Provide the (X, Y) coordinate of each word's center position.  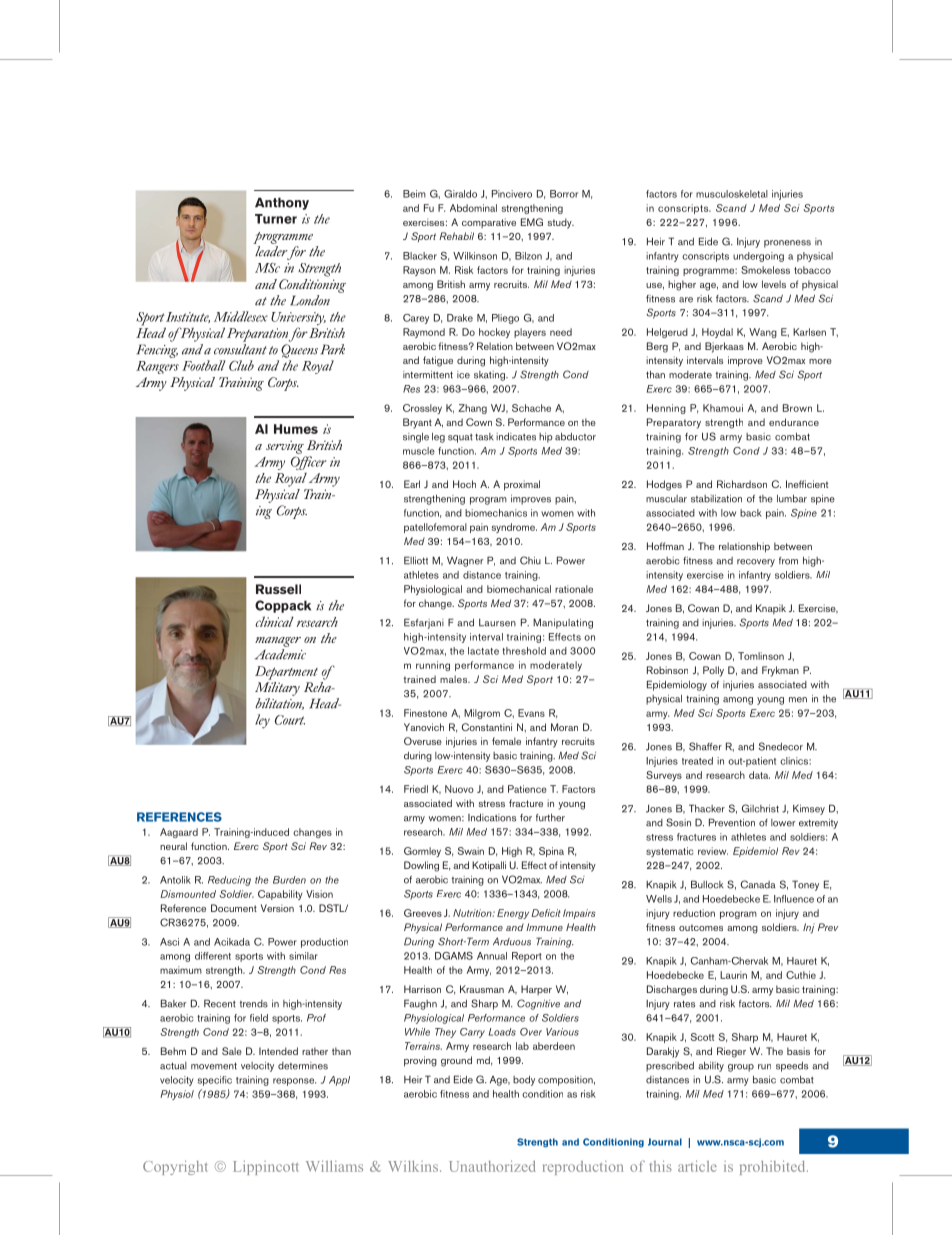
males (455, 679)
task (484, 437)
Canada (758, 884)
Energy (513, 914)
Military (277, 687)
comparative (489, 223)
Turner (276, 219)
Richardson (742, 484)
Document (234, 908)
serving (285, 447)
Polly (713, 671)
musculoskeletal (732, 194)
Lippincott (266, 1168)
